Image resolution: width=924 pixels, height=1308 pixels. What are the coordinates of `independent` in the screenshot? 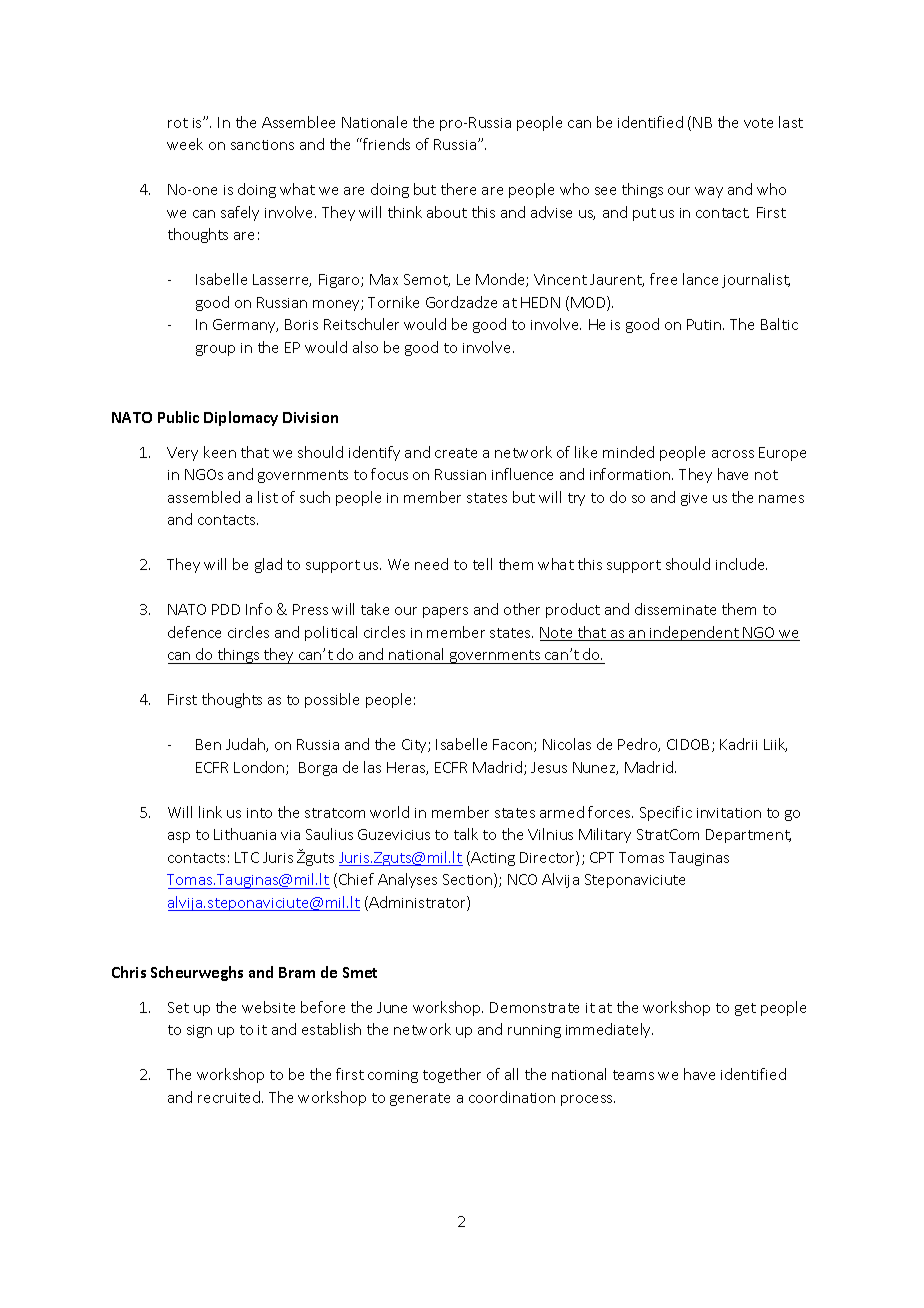 It's located at (695, 633).
